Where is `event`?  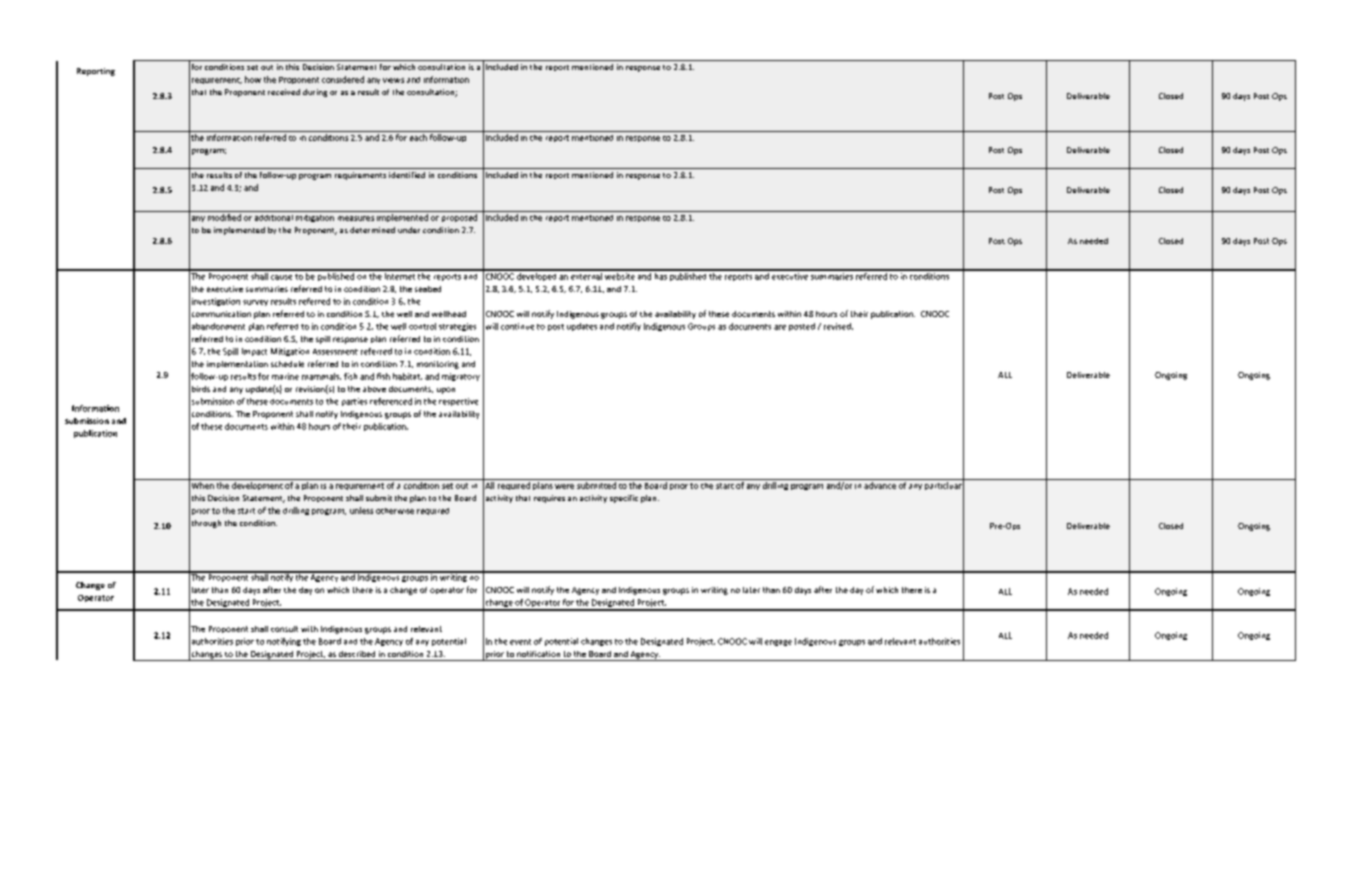 event is located at coordinates (520, 642).
